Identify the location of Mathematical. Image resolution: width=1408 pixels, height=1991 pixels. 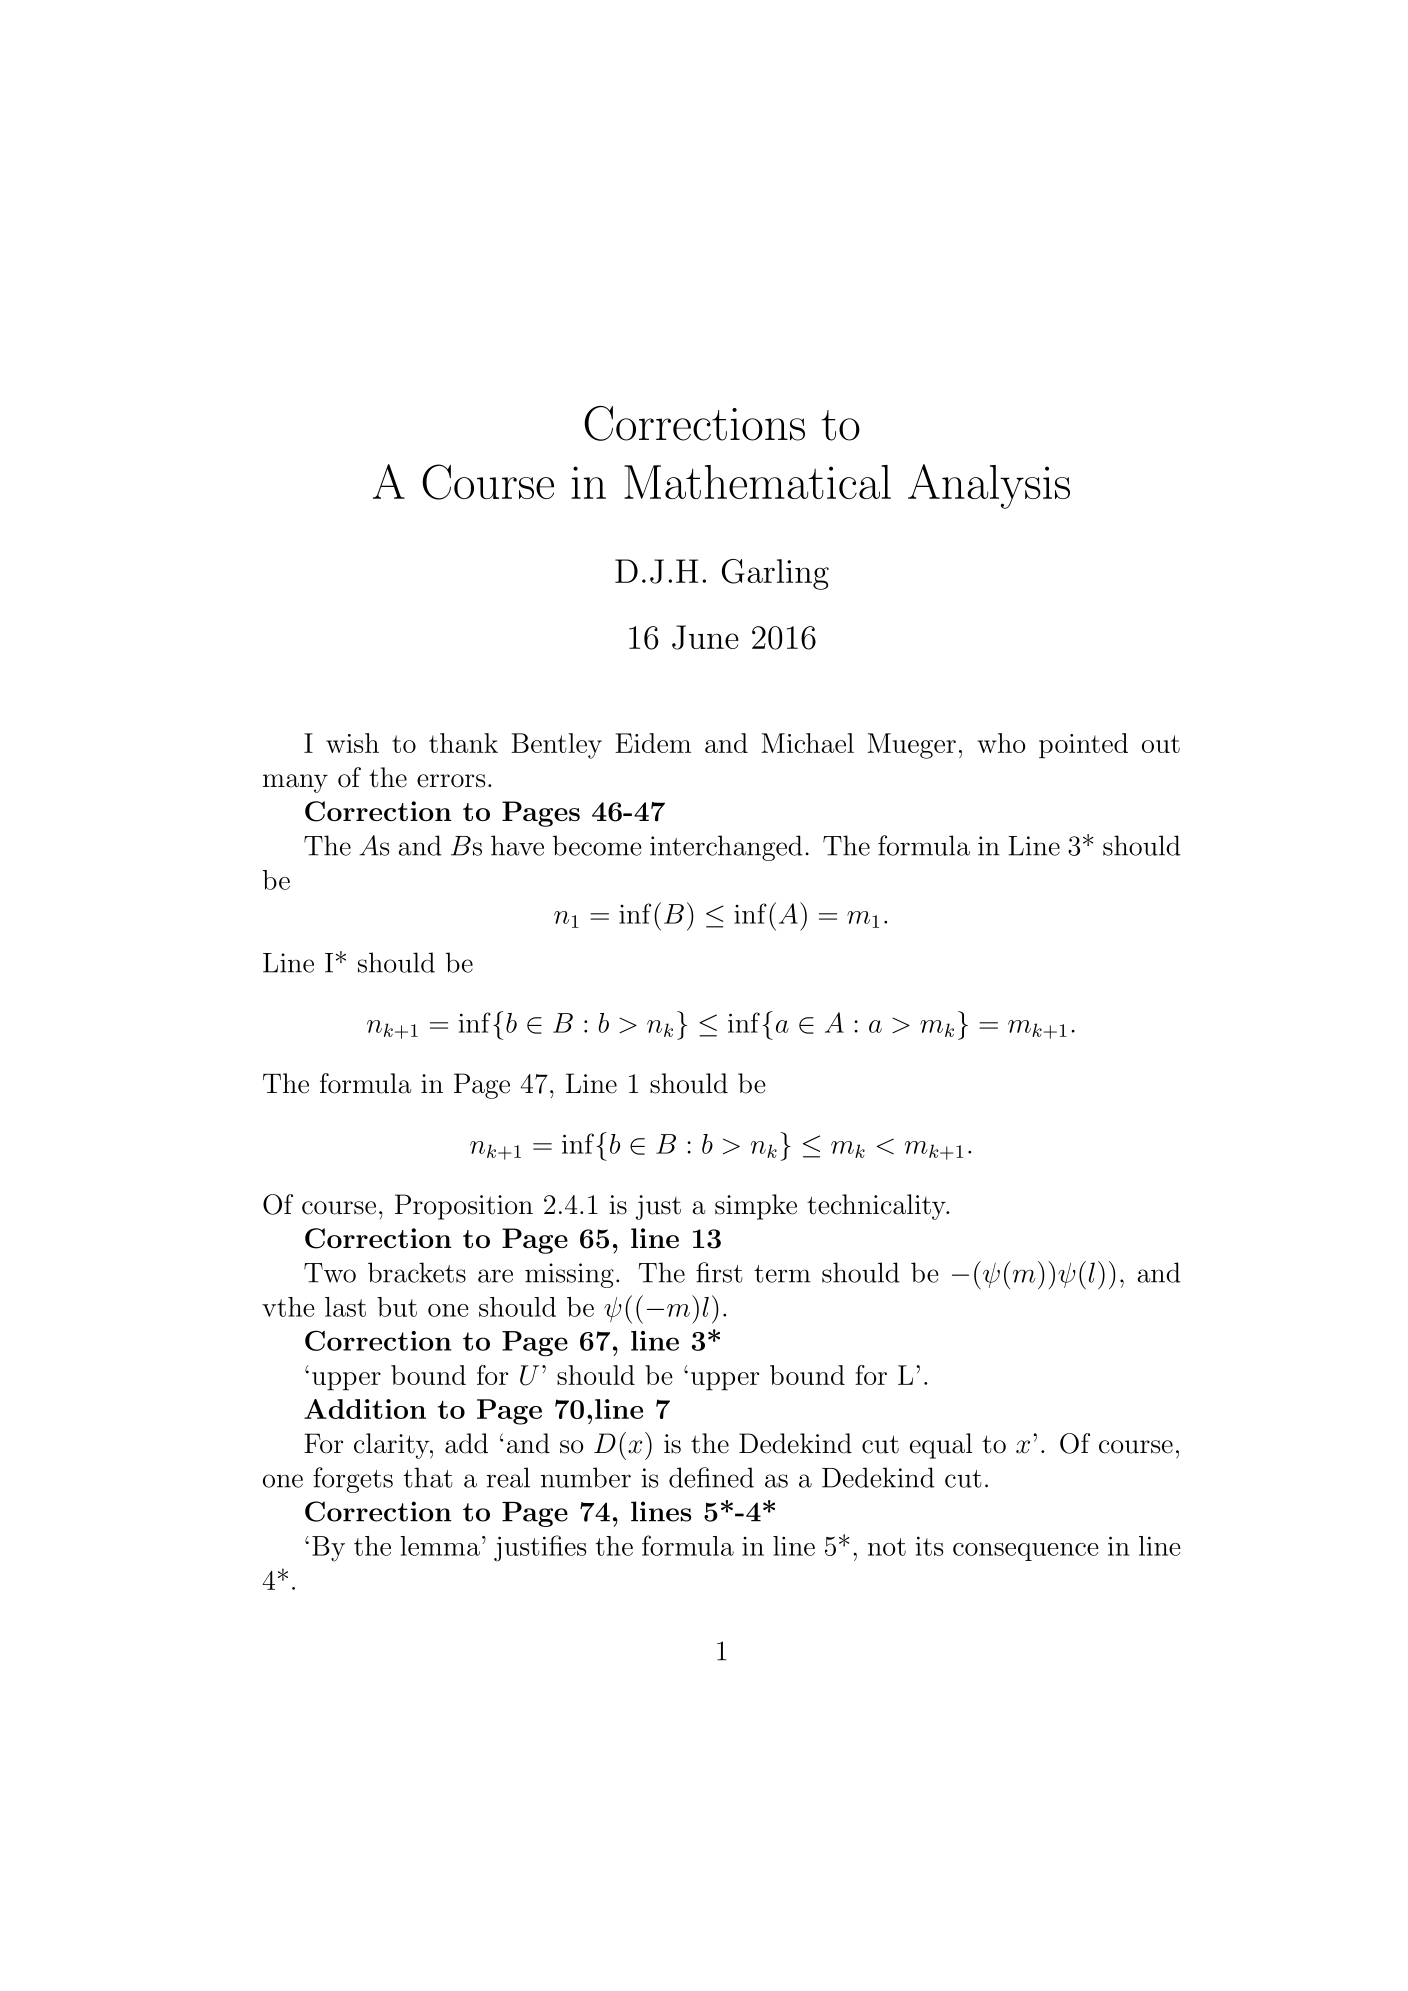
(757, 482).
